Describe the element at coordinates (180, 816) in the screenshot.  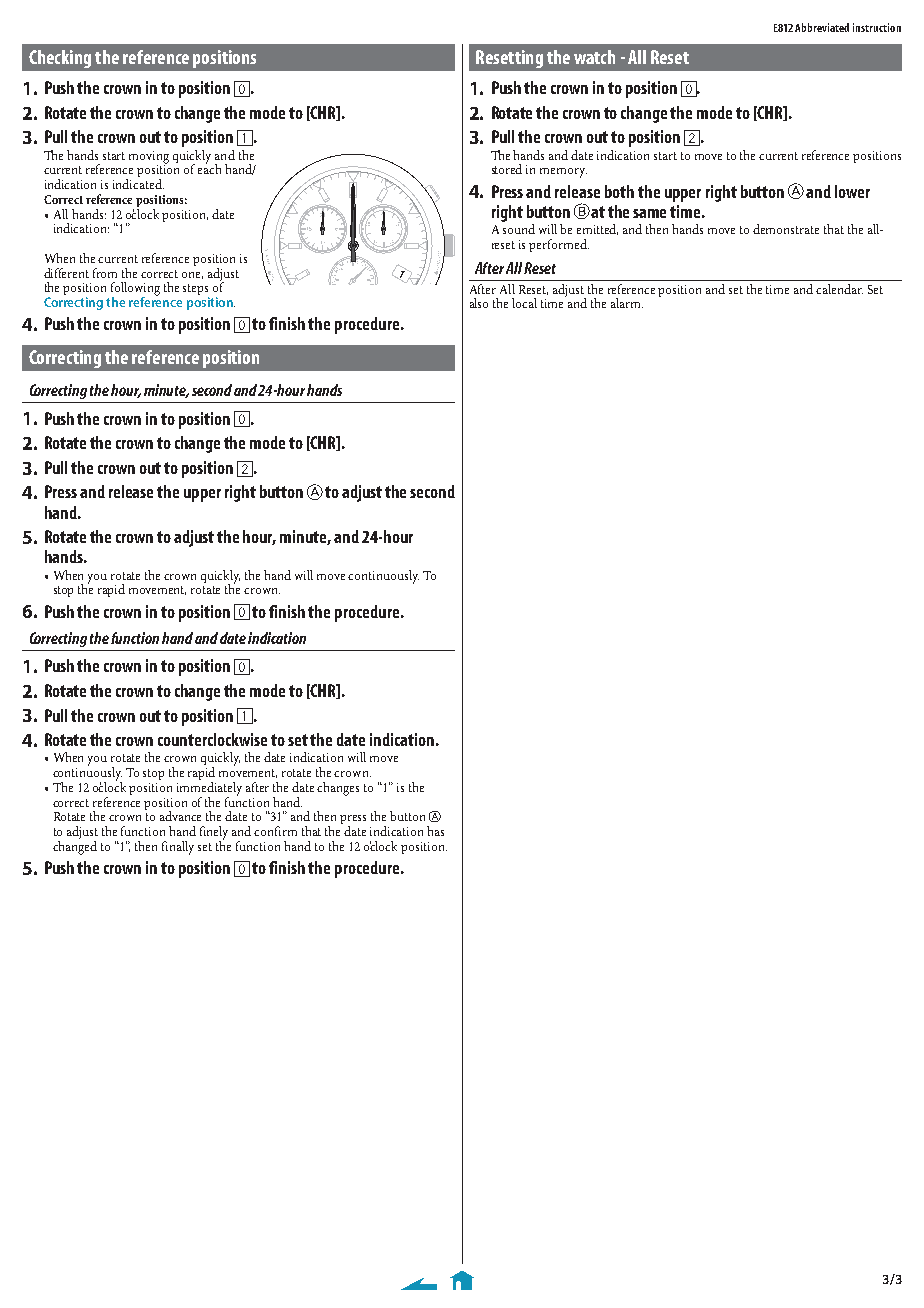
I see `advance` at that location.
